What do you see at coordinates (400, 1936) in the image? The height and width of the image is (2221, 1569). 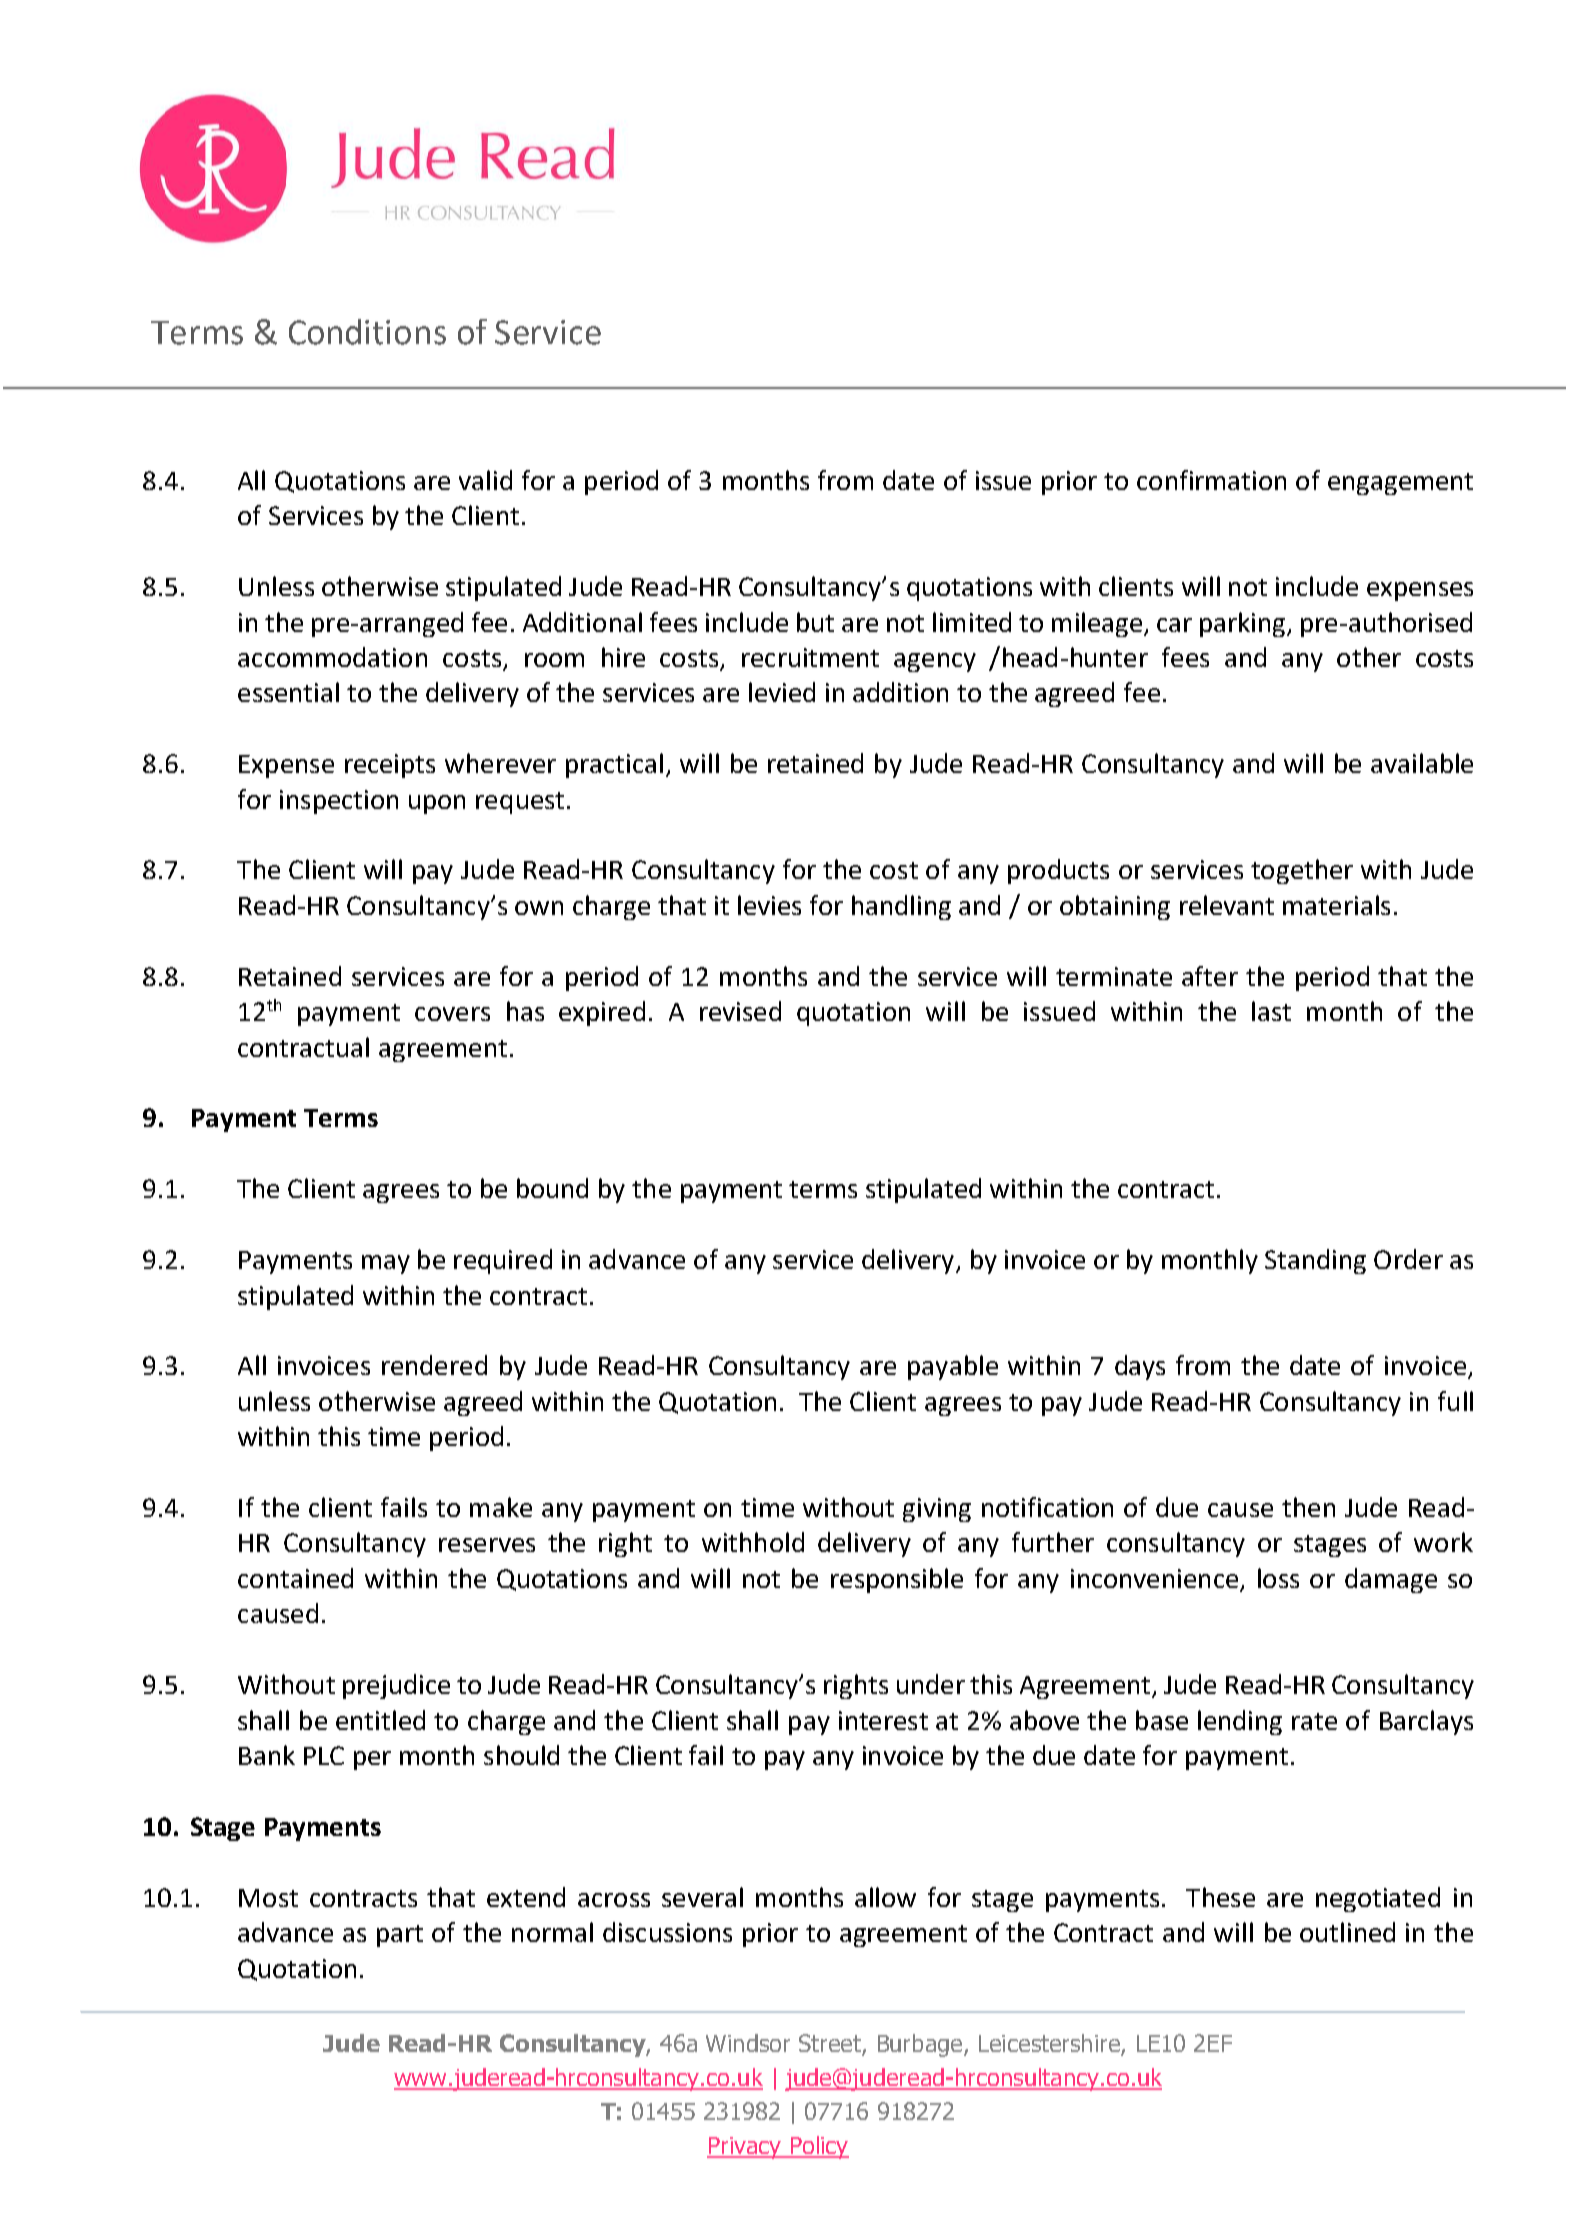 I see `part` at bounding box center [400, 1936].
